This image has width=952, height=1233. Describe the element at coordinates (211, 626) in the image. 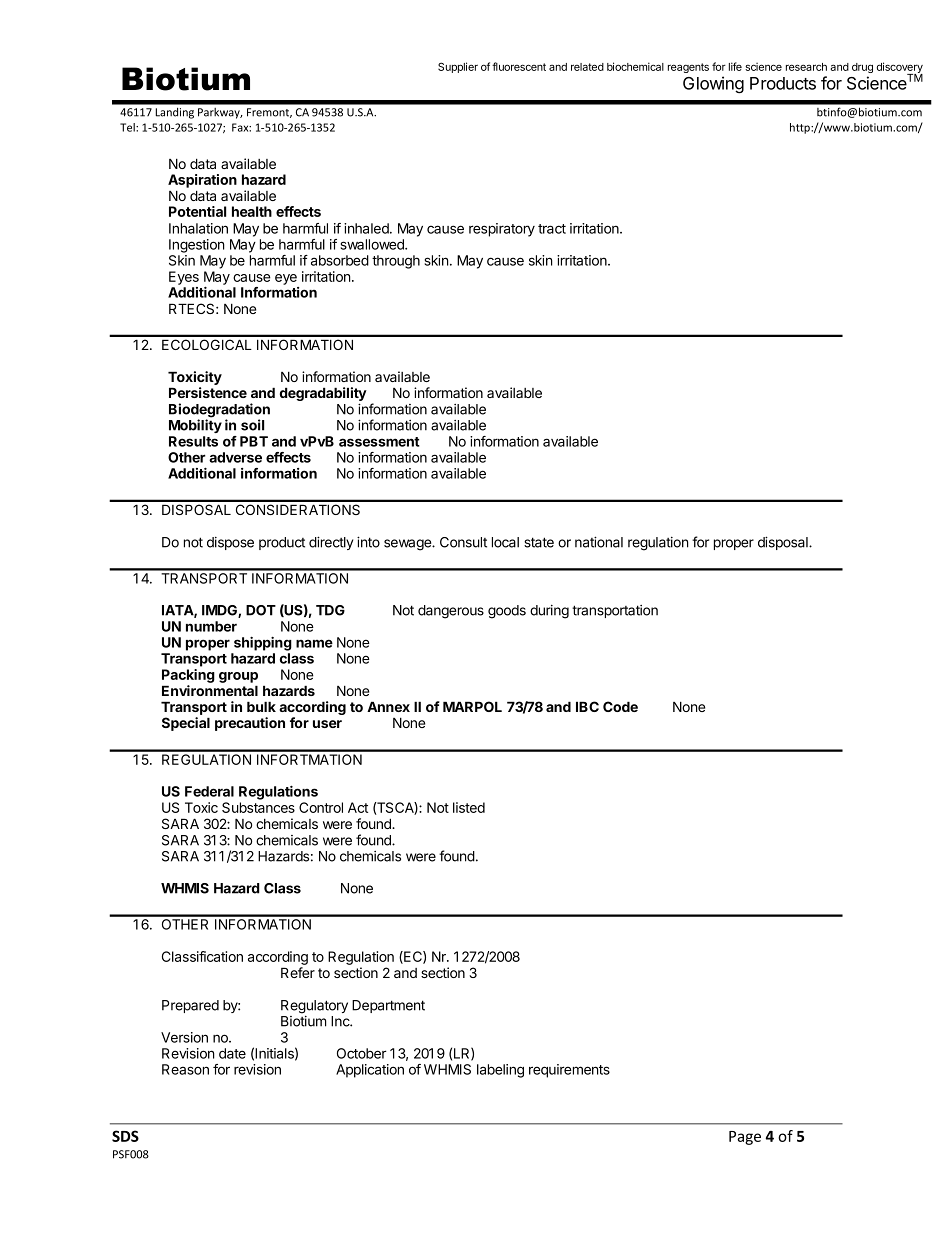

I see `number` at that location.
